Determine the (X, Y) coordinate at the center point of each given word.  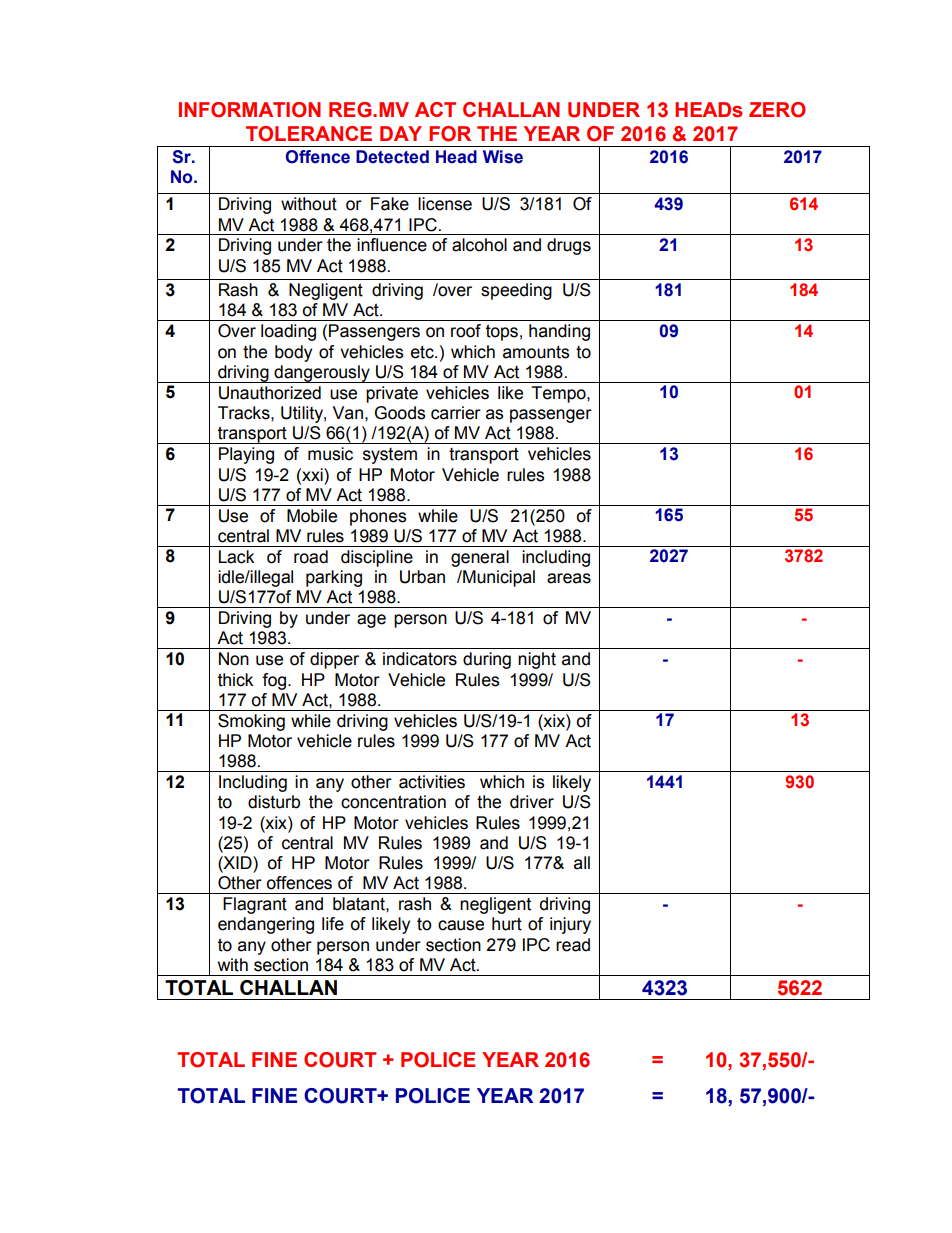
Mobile (312, 516)
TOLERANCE (309, 134)
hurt (507, 924)
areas (569, 578)
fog (274, 681)
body (293, 353)
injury (570, 925)
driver (532, 802)
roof (466, 331)
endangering (266, 925)
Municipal (498, 578)
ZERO (777, 110)
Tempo (559, 394)
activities (432, 782)
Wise (503, 157)
